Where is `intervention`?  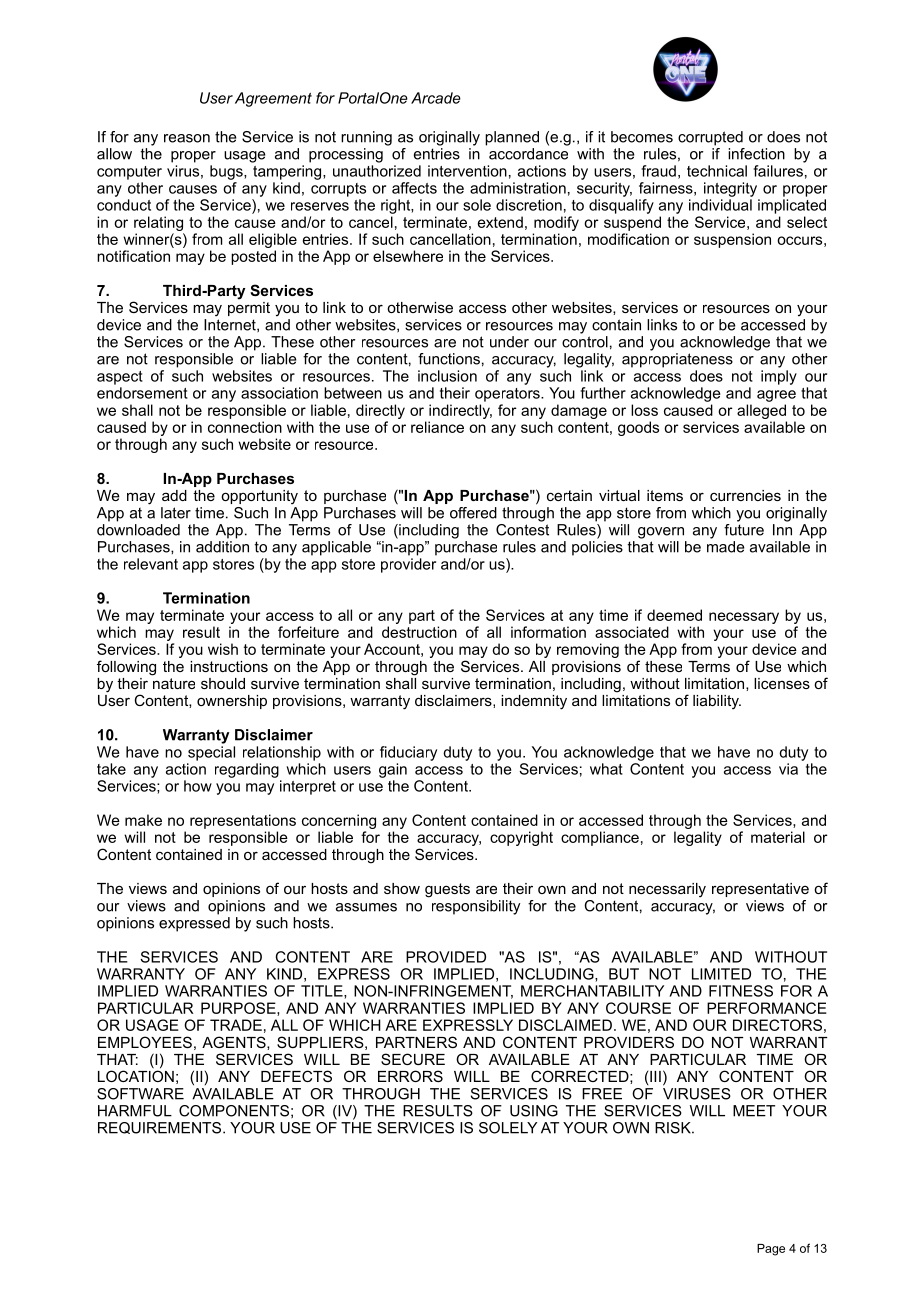 intervention is located at coordinates (467, 171).
